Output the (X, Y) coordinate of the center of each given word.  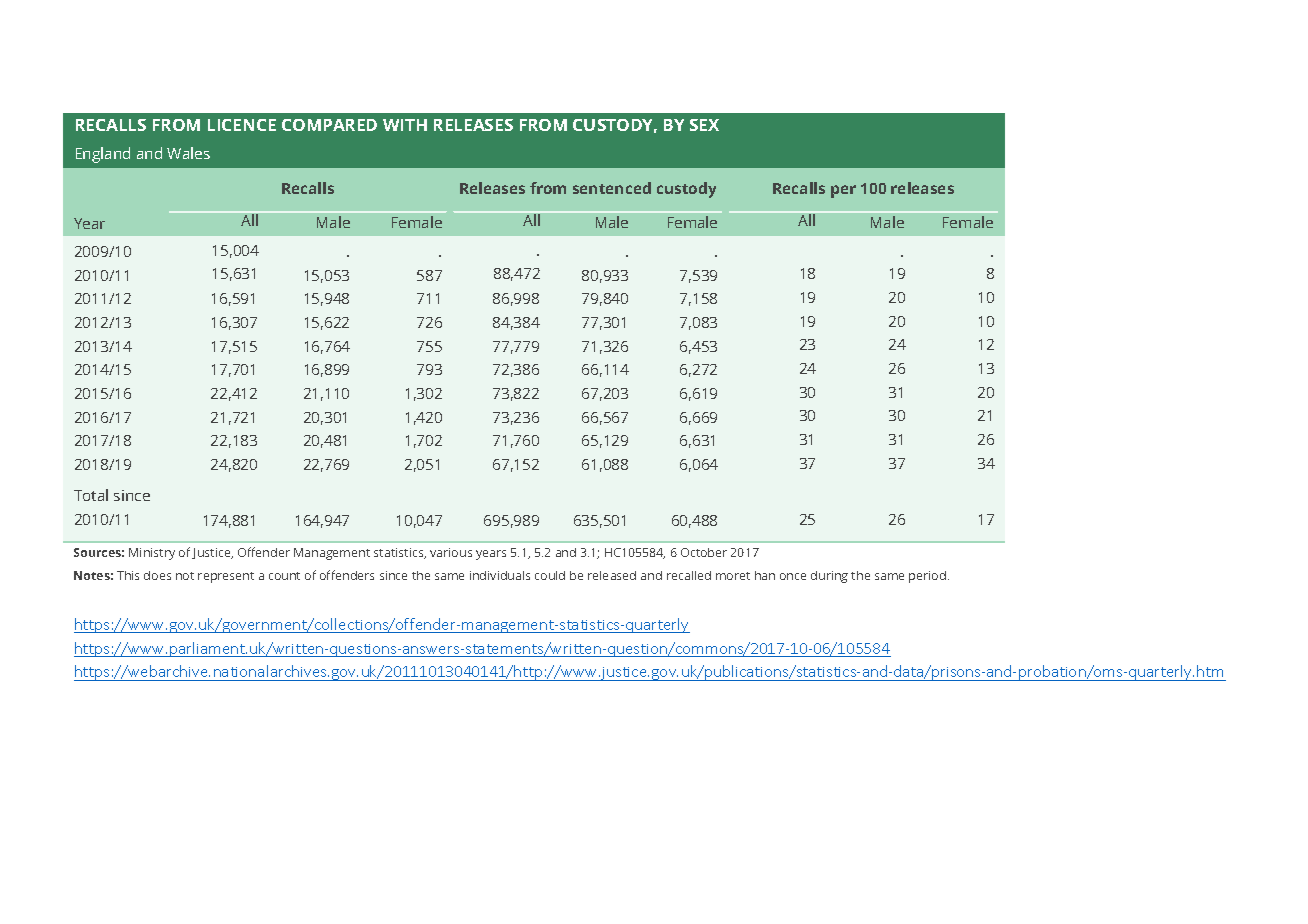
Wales (188, 153)
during (829, 577)
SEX (704, 125)
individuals (500, 575)
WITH (405, 125)
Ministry (152, 554)
